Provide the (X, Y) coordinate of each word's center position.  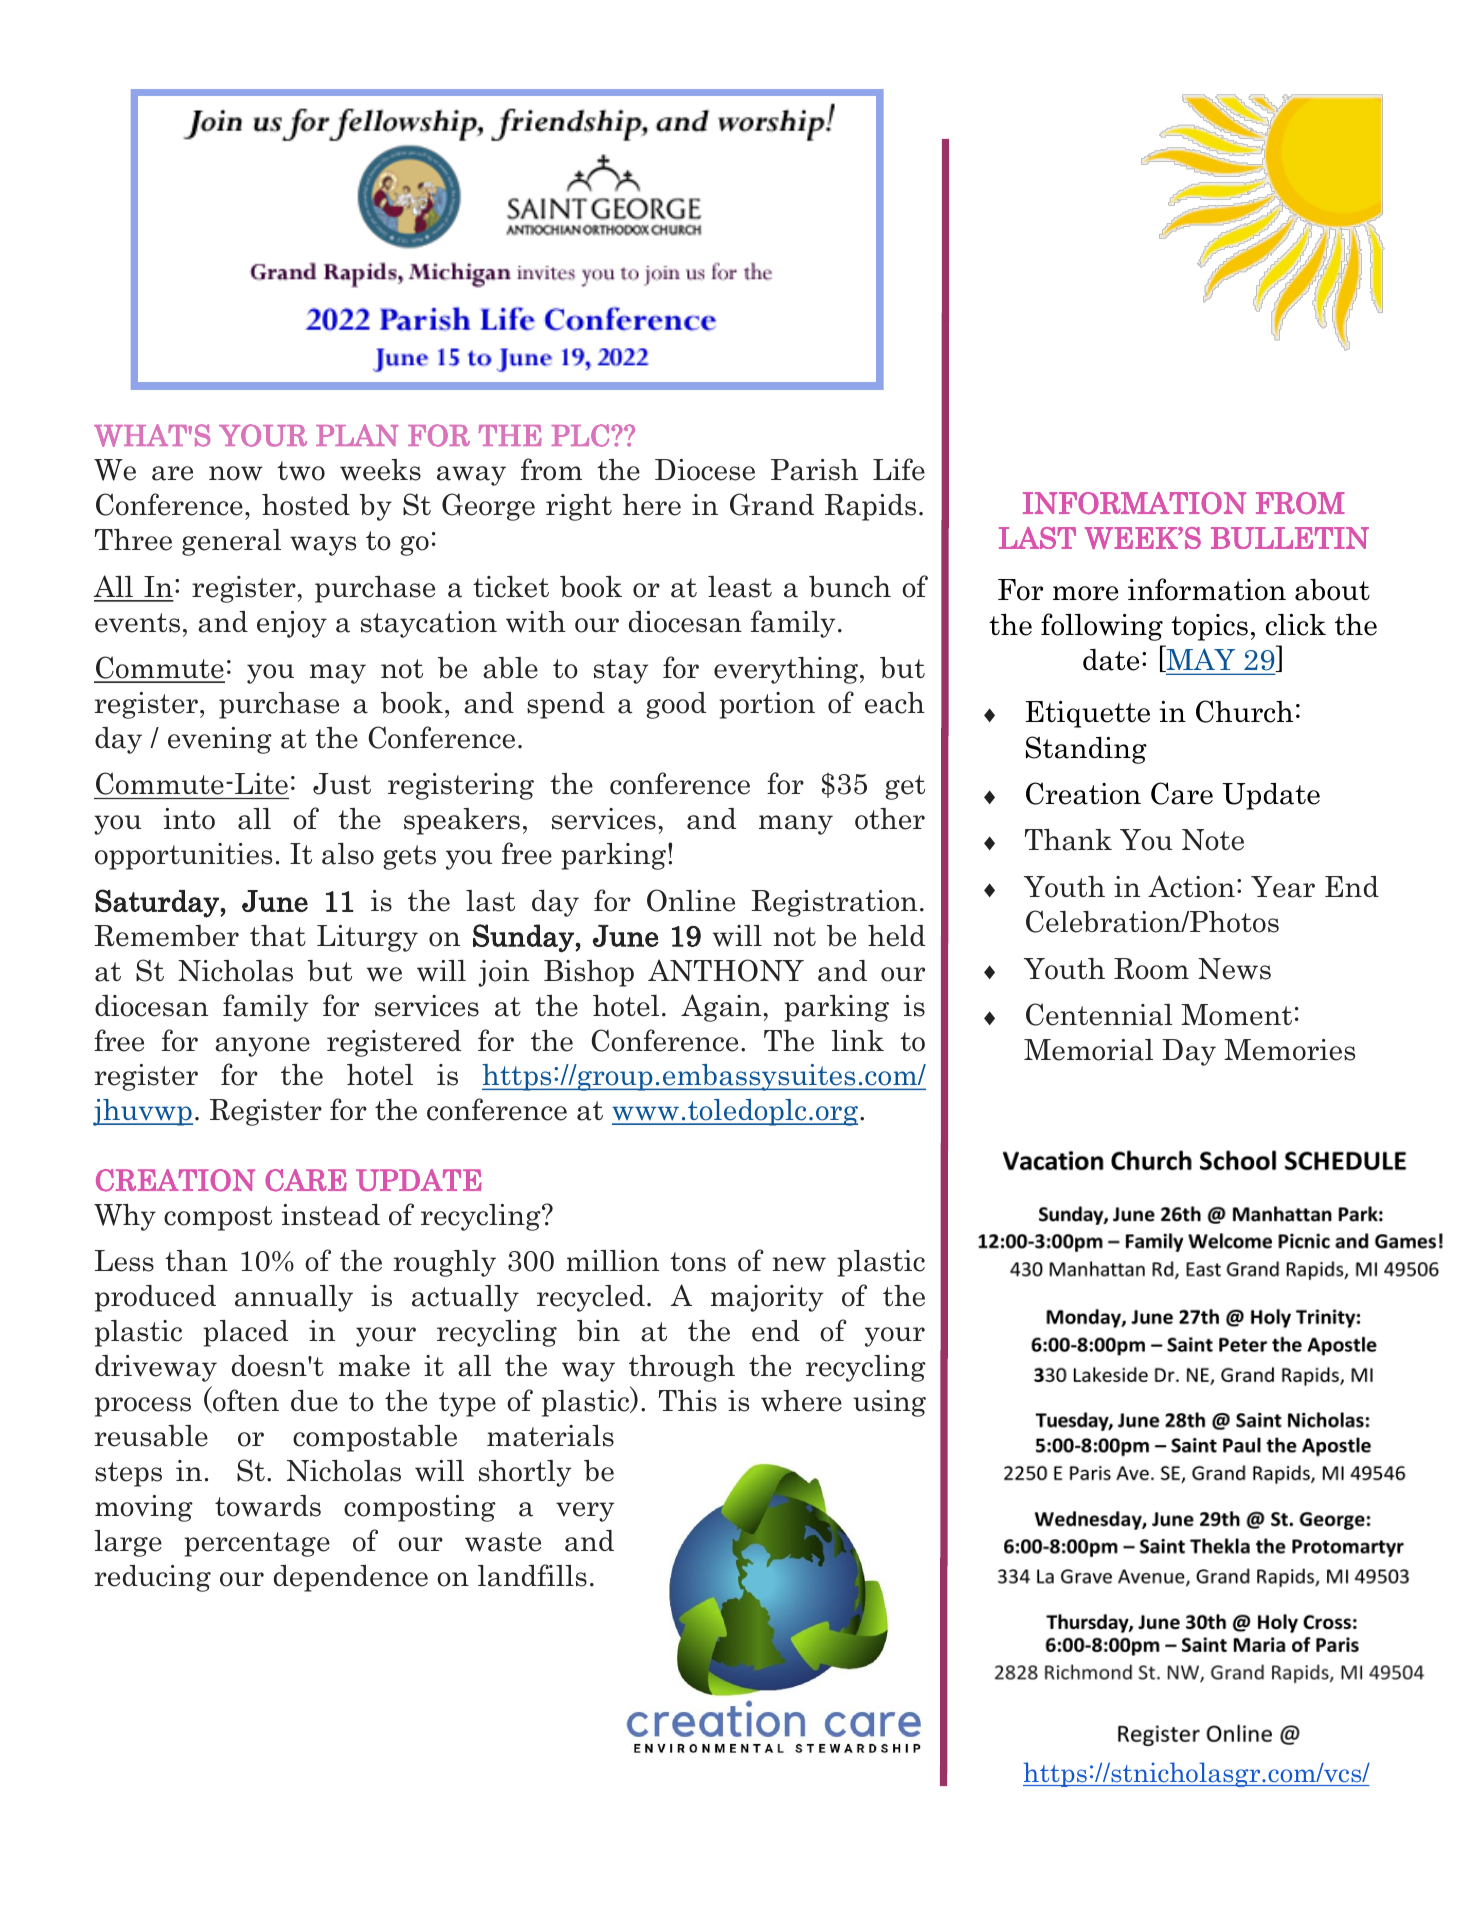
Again (722, 1008)
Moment (1236, 1015)
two (301, 471)
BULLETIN (1290, 538)
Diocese (705, 470)
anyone (262, 1047)
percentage (257, 1544)
